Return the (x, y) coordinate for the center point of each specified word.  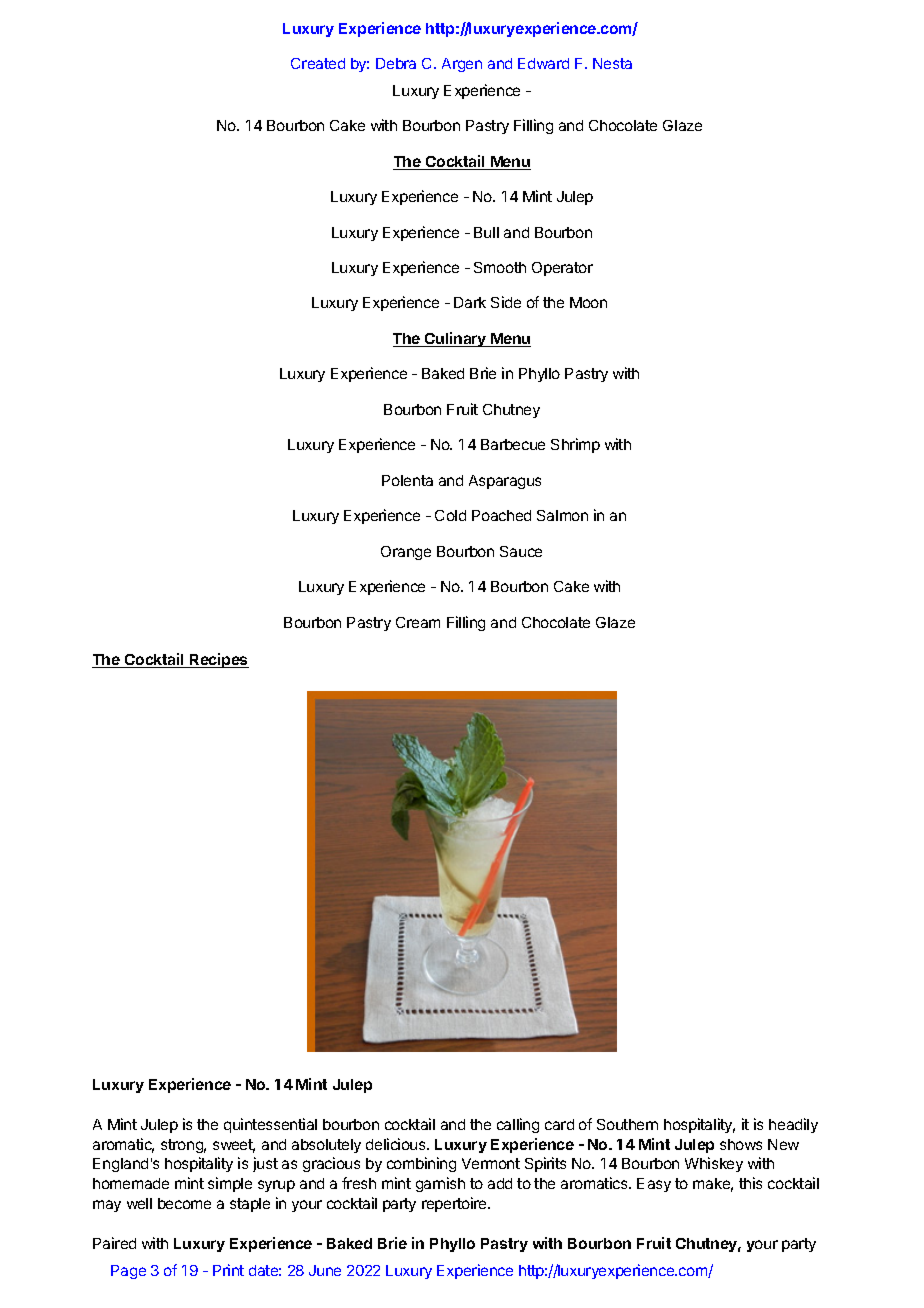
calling (518, 1125)
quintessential (270, 1125)
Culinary (456, 339)
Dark (470, 302)
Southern (627, 1124)
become (184, 1203)
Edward (543, 63)
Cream (418, 622)
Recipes (218, 660)
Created (318, 63)
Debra (396, 63)
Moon (588, 302)
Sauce (521, 551)
